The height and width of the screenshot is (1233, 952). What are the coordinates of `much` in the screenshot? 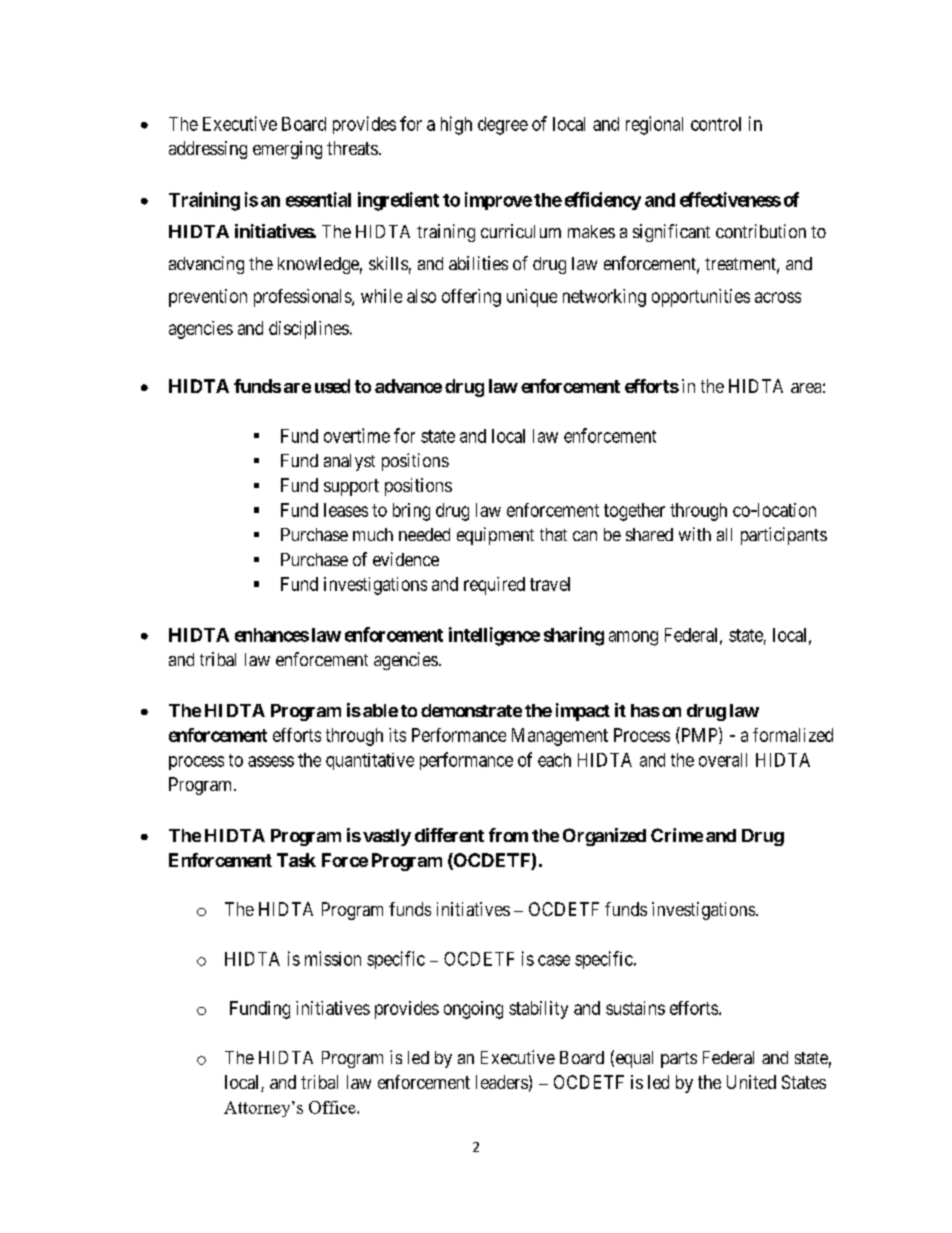 It's located at (373, 534).
